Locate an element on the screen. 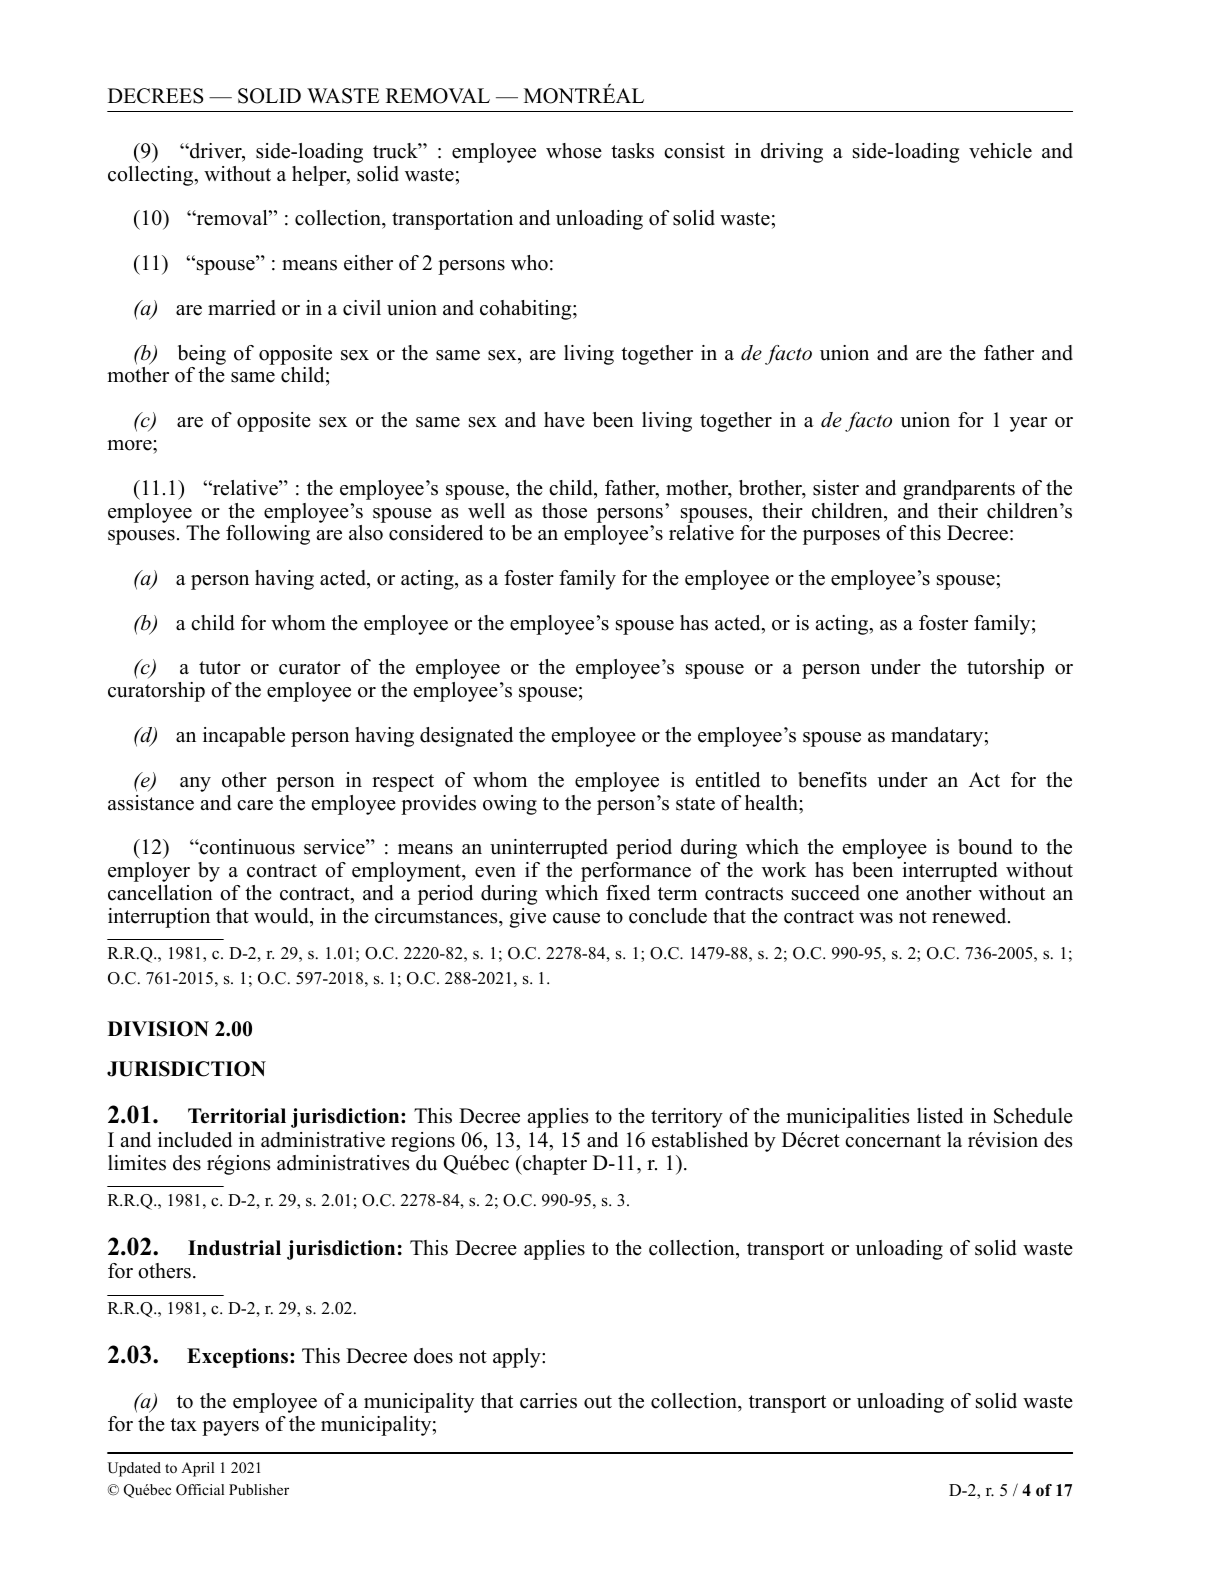  vehicle is located at coordinates (1000, 151).
